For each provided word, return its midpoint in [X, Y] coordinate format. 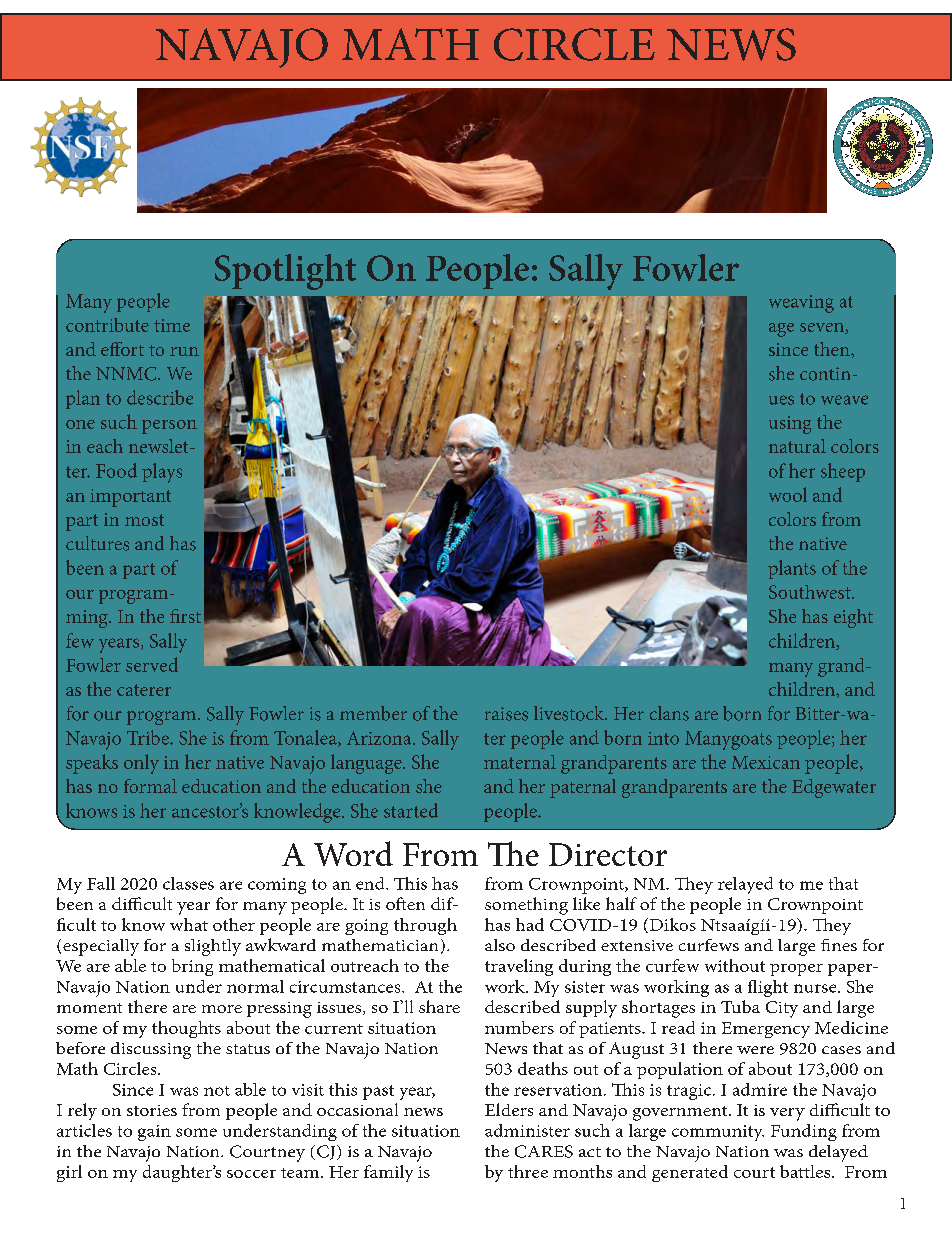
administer [527, 1130]
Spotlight [285, 272]
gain [154, 1133]
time [172, 325]
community [718, 1133]
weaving [801, 304]
